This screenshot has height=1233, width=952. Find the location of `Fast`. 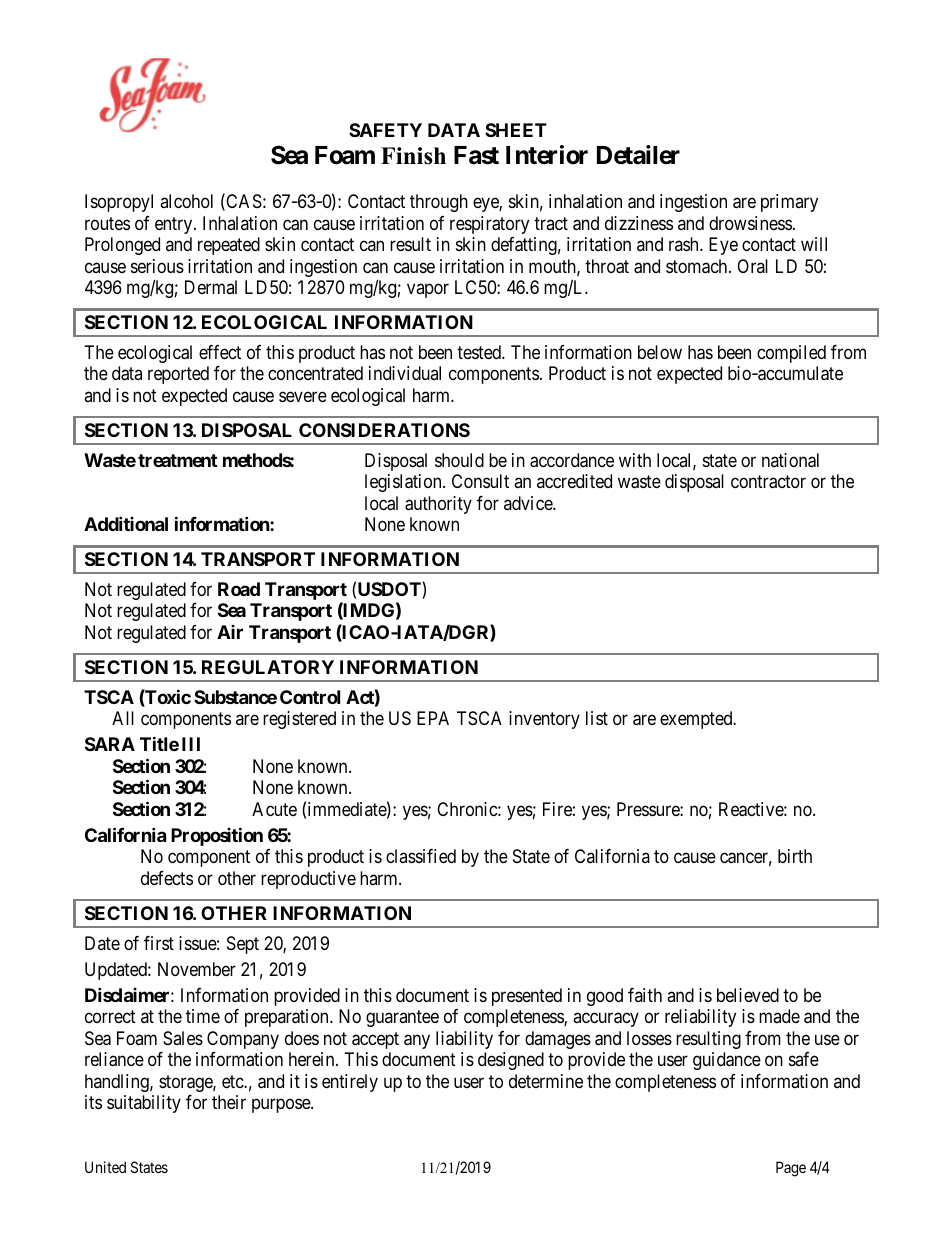

Fast is located at coordinates (476, 155).
